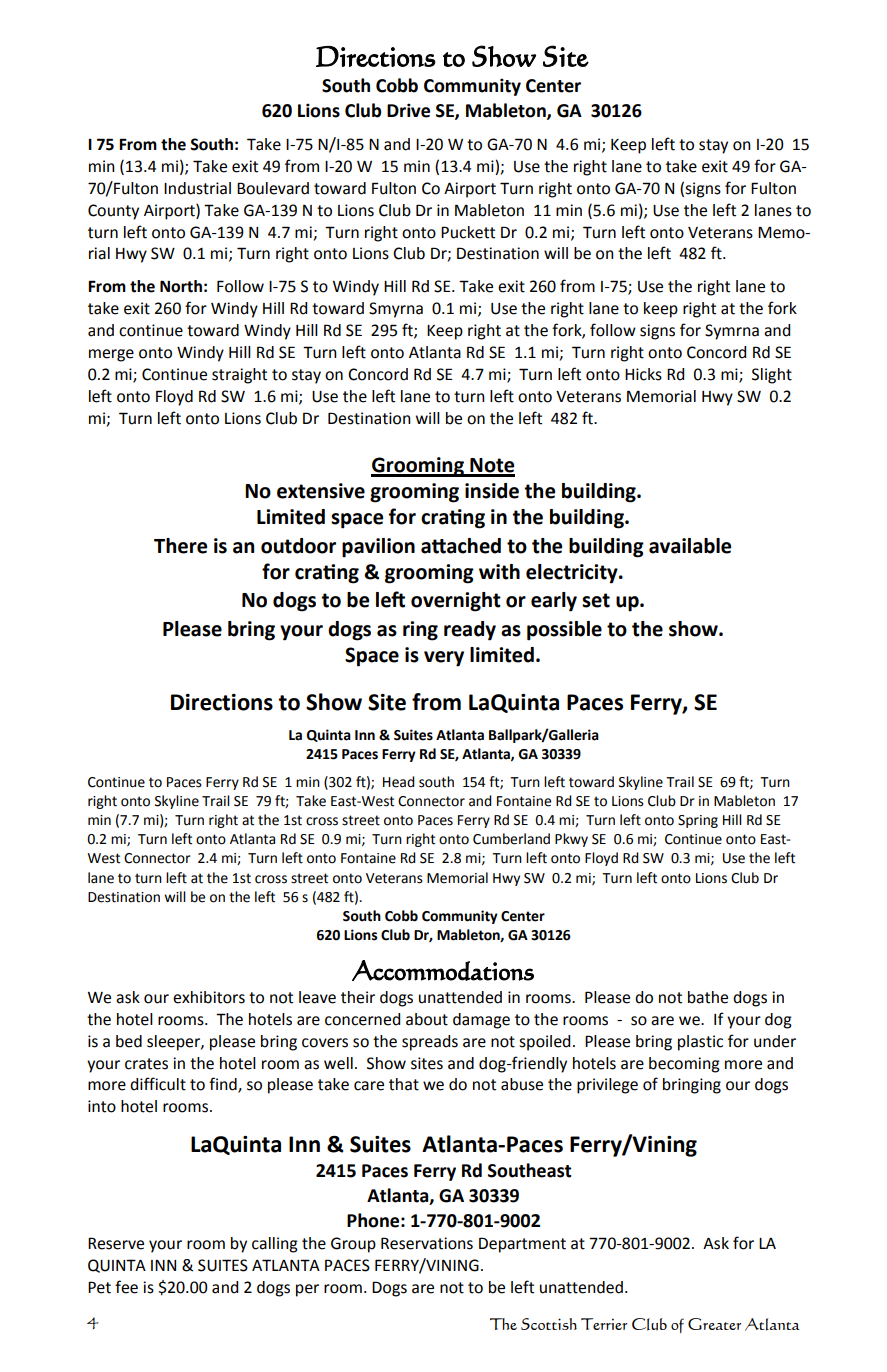 Image resolution: width=887 pixels, height=1372 pixels. I want to click on County, so click(113, 212).
